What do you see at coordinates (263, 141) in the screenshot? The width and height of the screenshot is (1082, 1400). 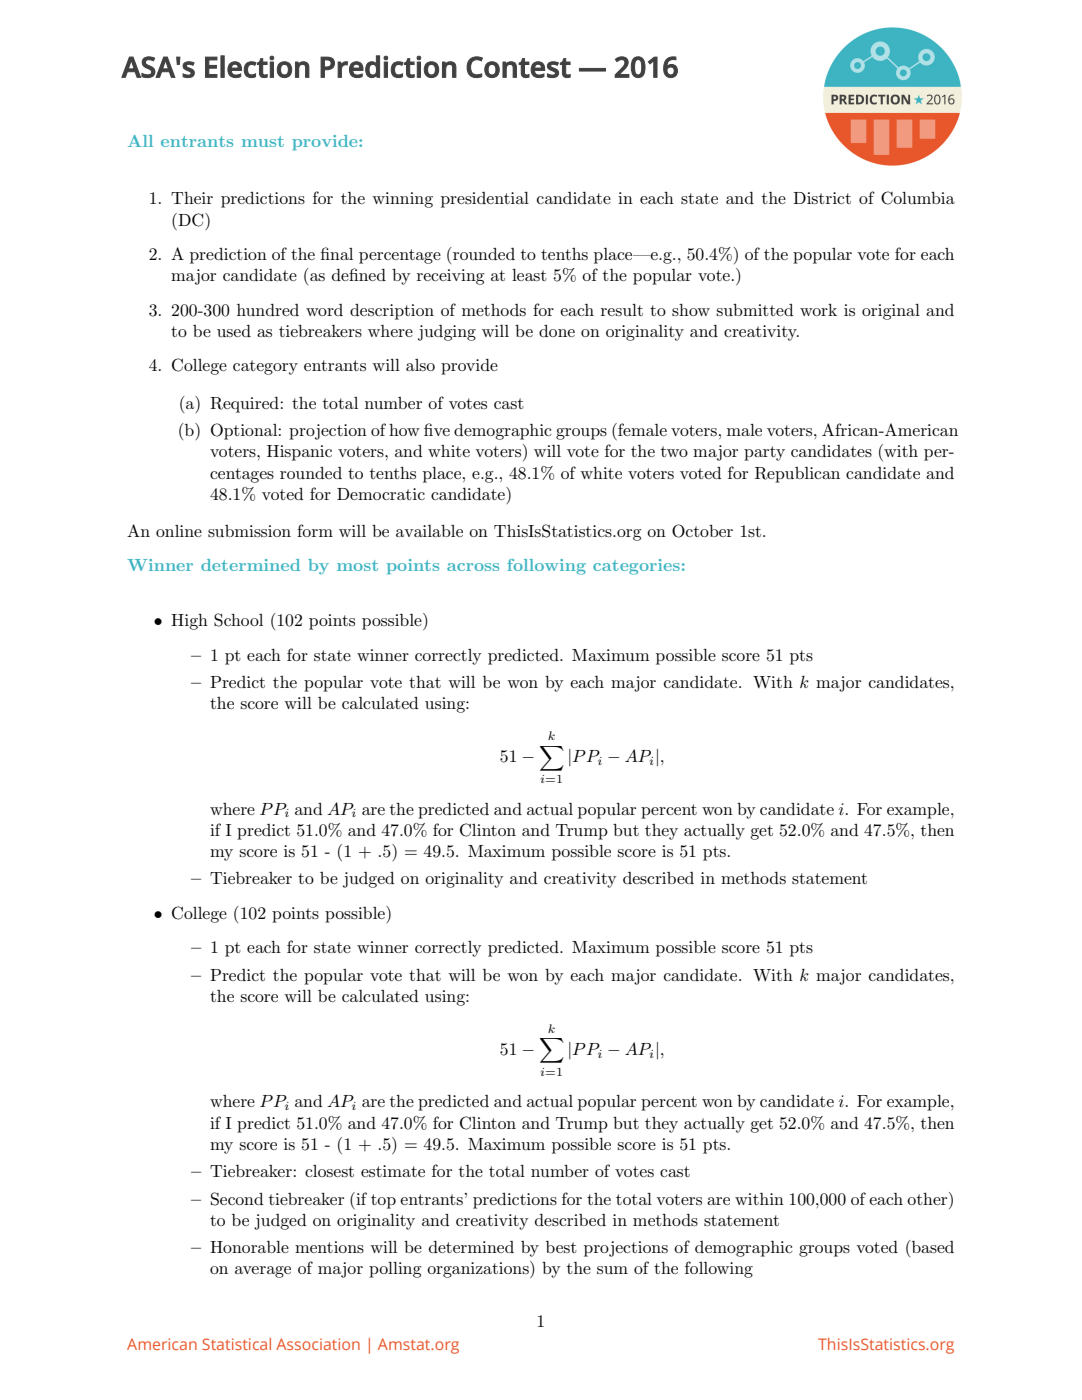 I see `must` at bounding box center [263, 141].
